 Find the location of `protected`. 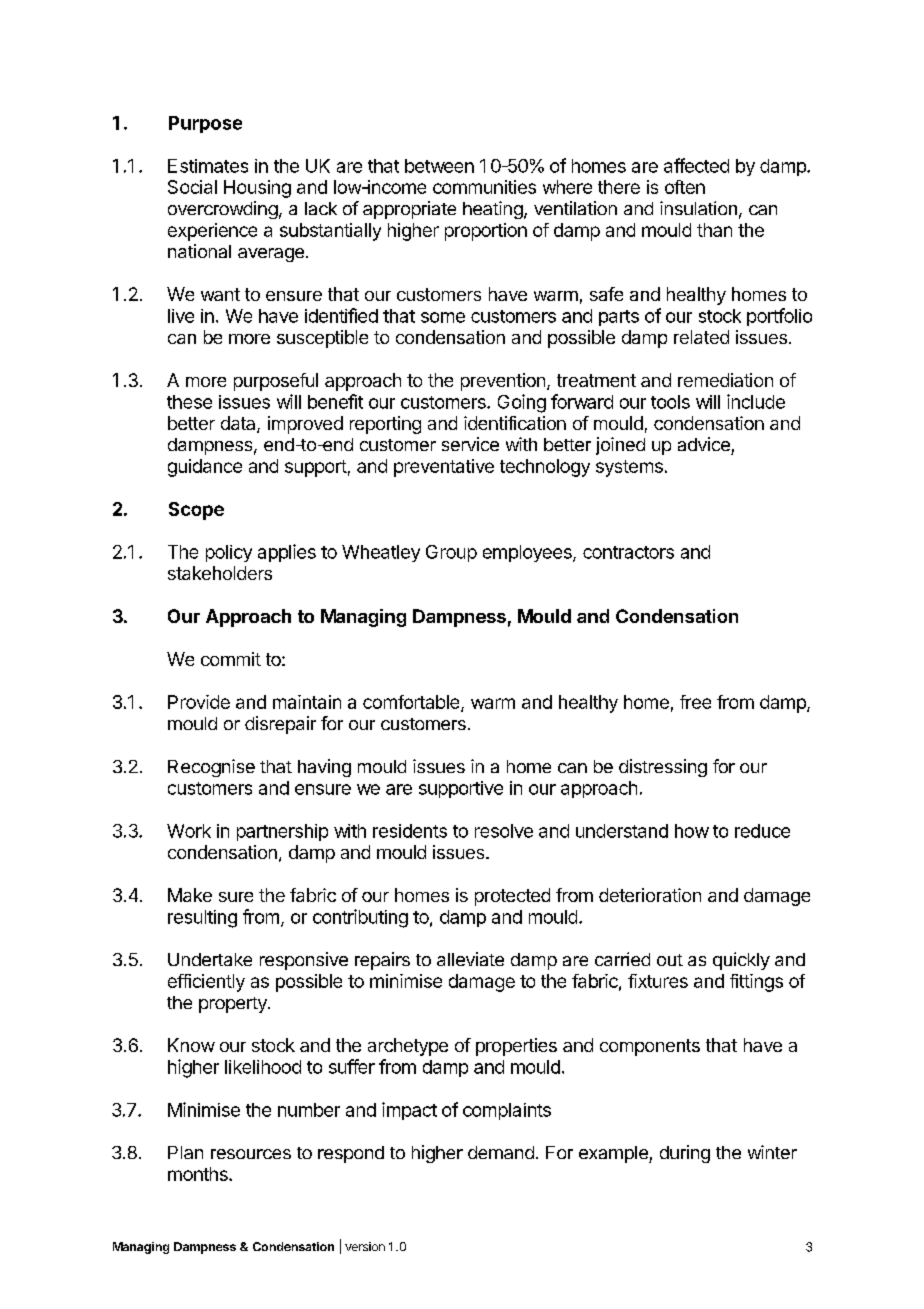

protected is located at coordinates (512, 897).
